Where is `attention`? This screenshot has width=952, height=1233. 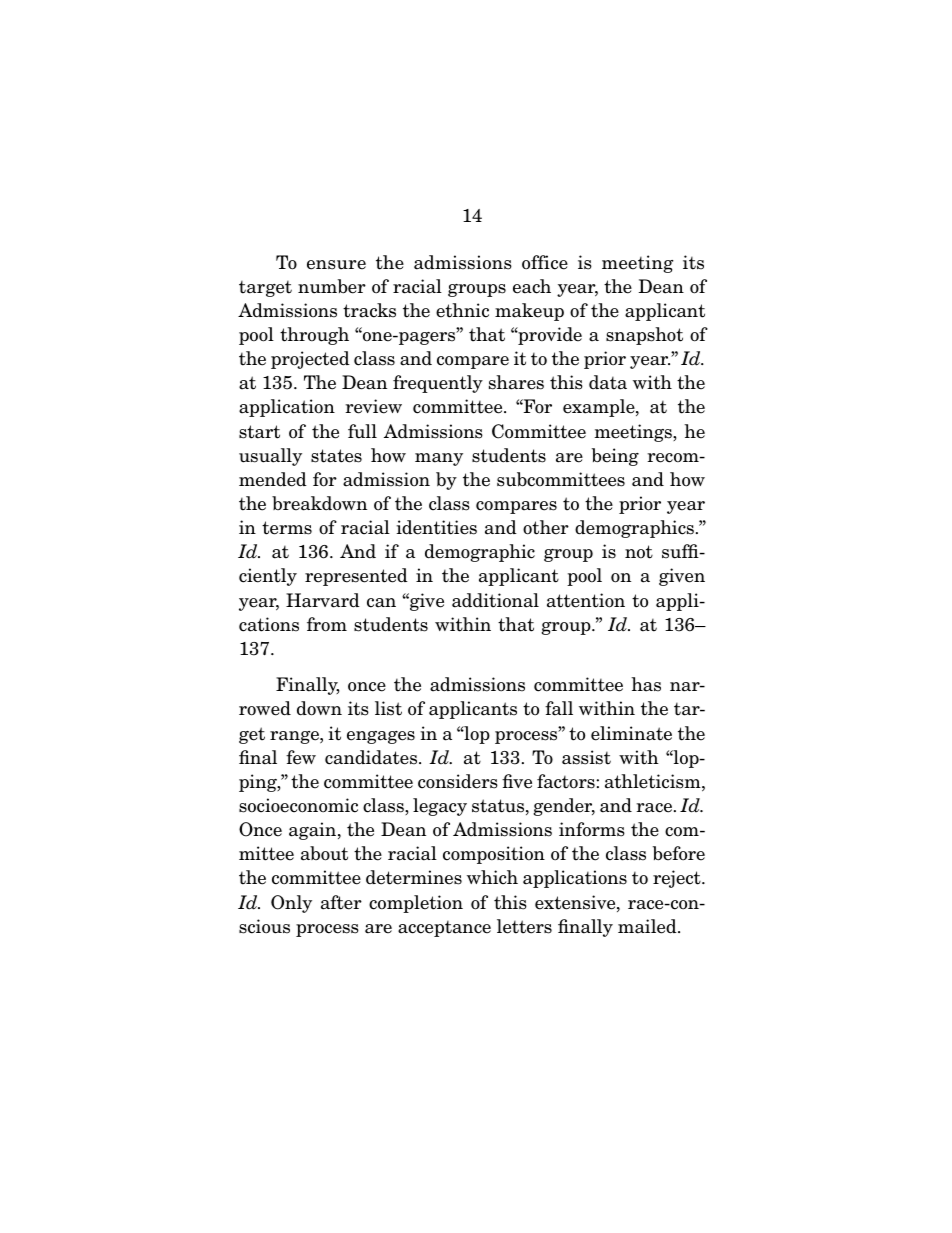
attention is located at coordinates (586, 600).
